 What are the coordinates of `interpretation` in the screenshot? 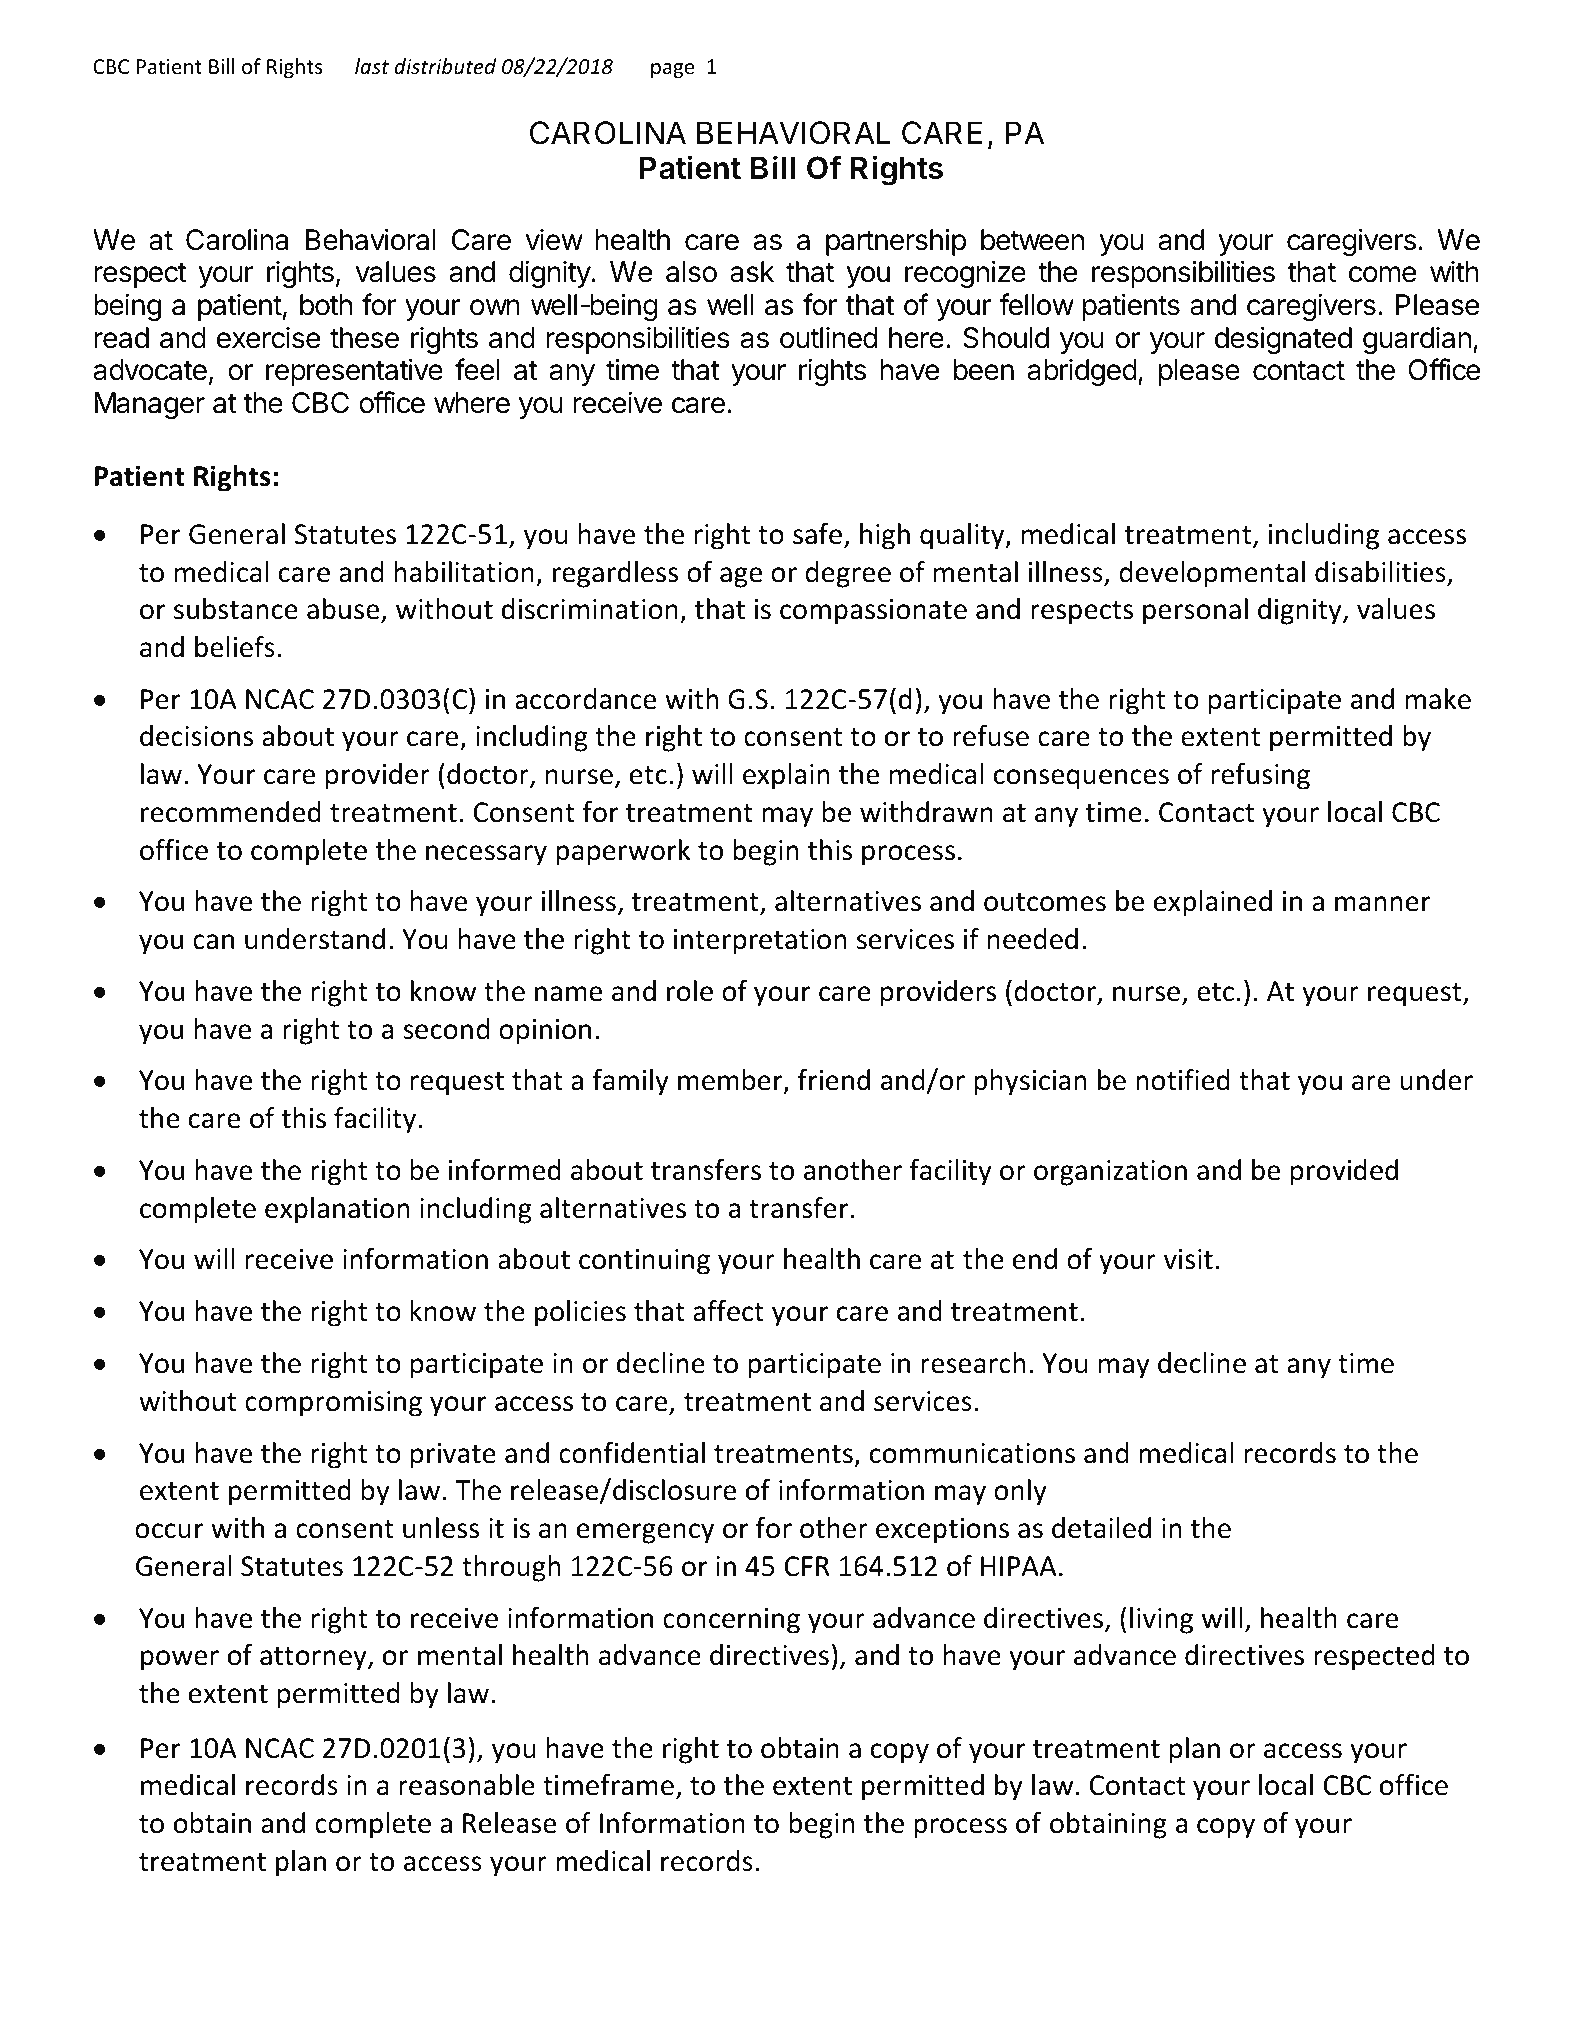 It's located at (760, 942).
